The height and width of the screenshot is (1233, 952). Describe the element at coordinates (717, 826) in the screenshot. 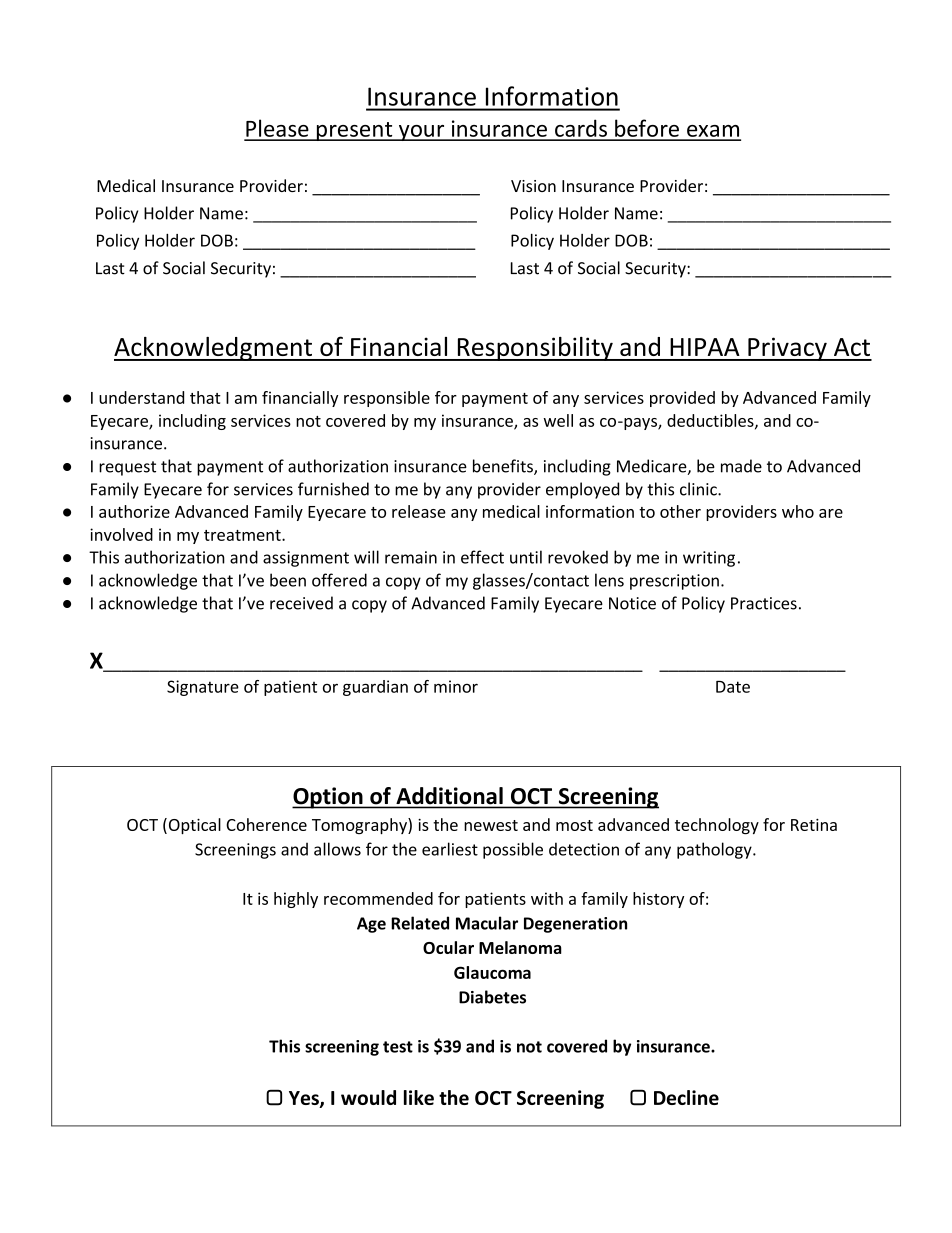

I see `technology` at that location.
